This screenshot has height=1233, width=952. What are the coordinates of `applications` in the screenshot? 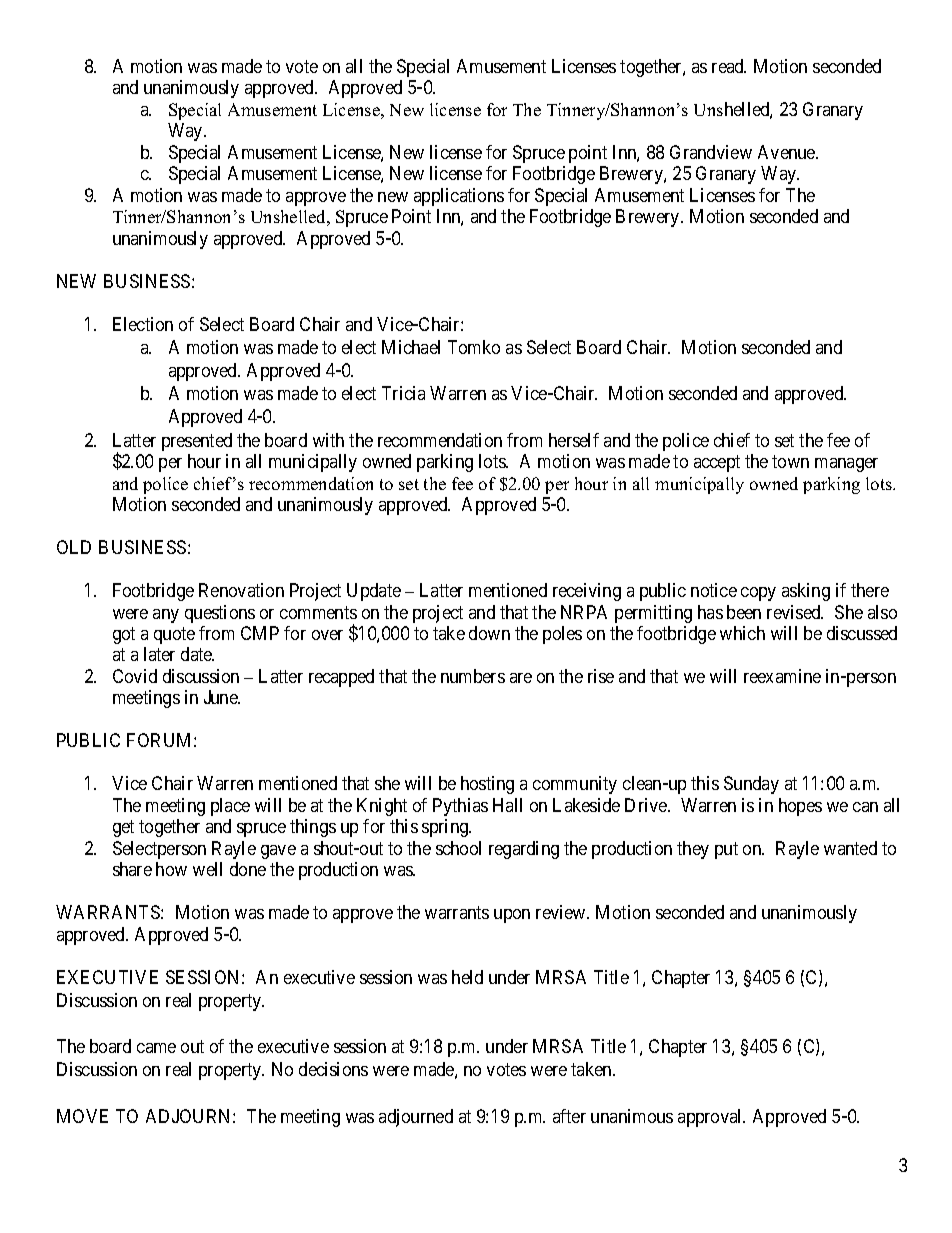 It's located at (459, 197).
